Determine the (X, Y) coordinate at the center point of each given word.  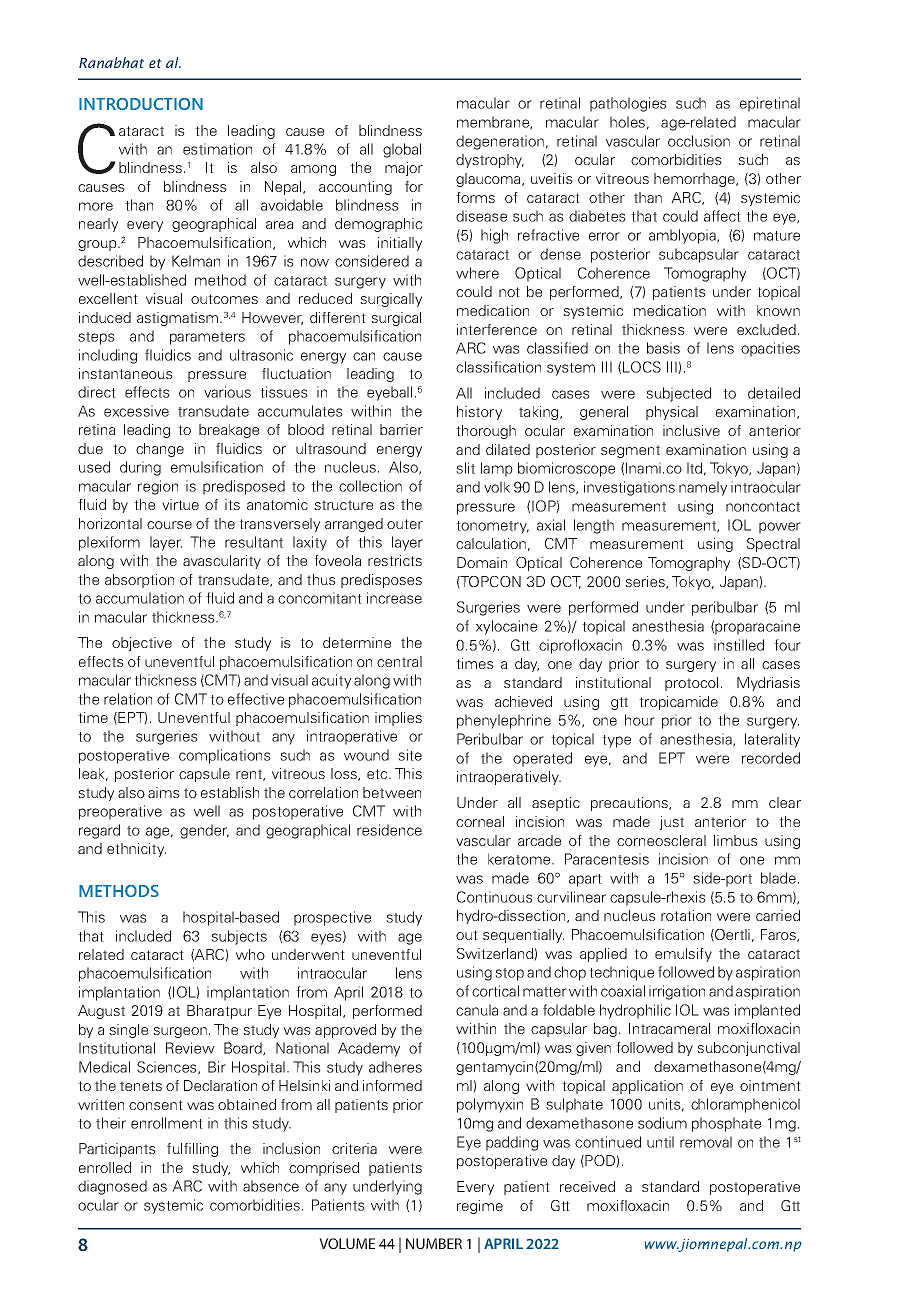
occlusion (699, 141)
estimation (217, 149)
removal (706, 1142)
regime (480, 1207)
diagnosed (112, 1187)
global (402, 150)
